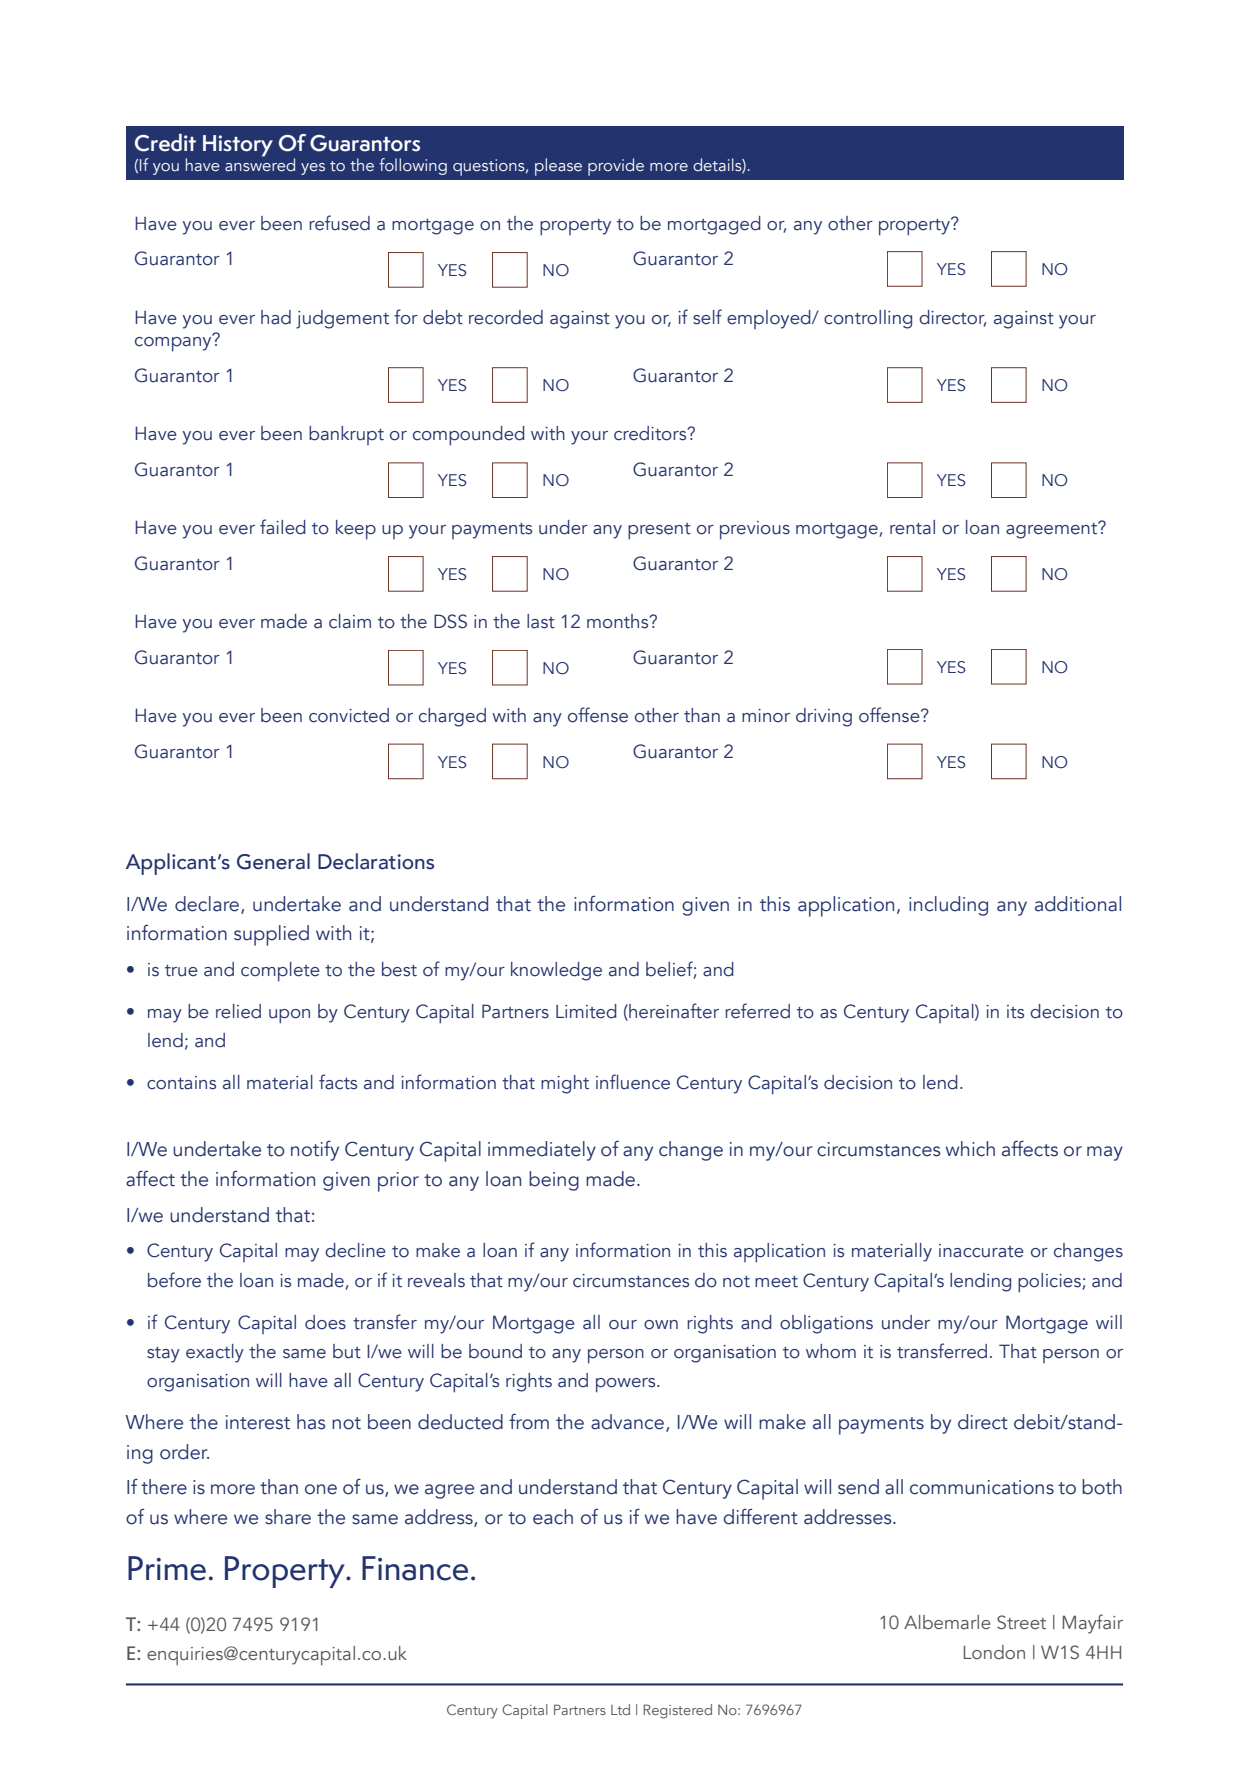  I want to click on Ltd, so click(620, 1709).
